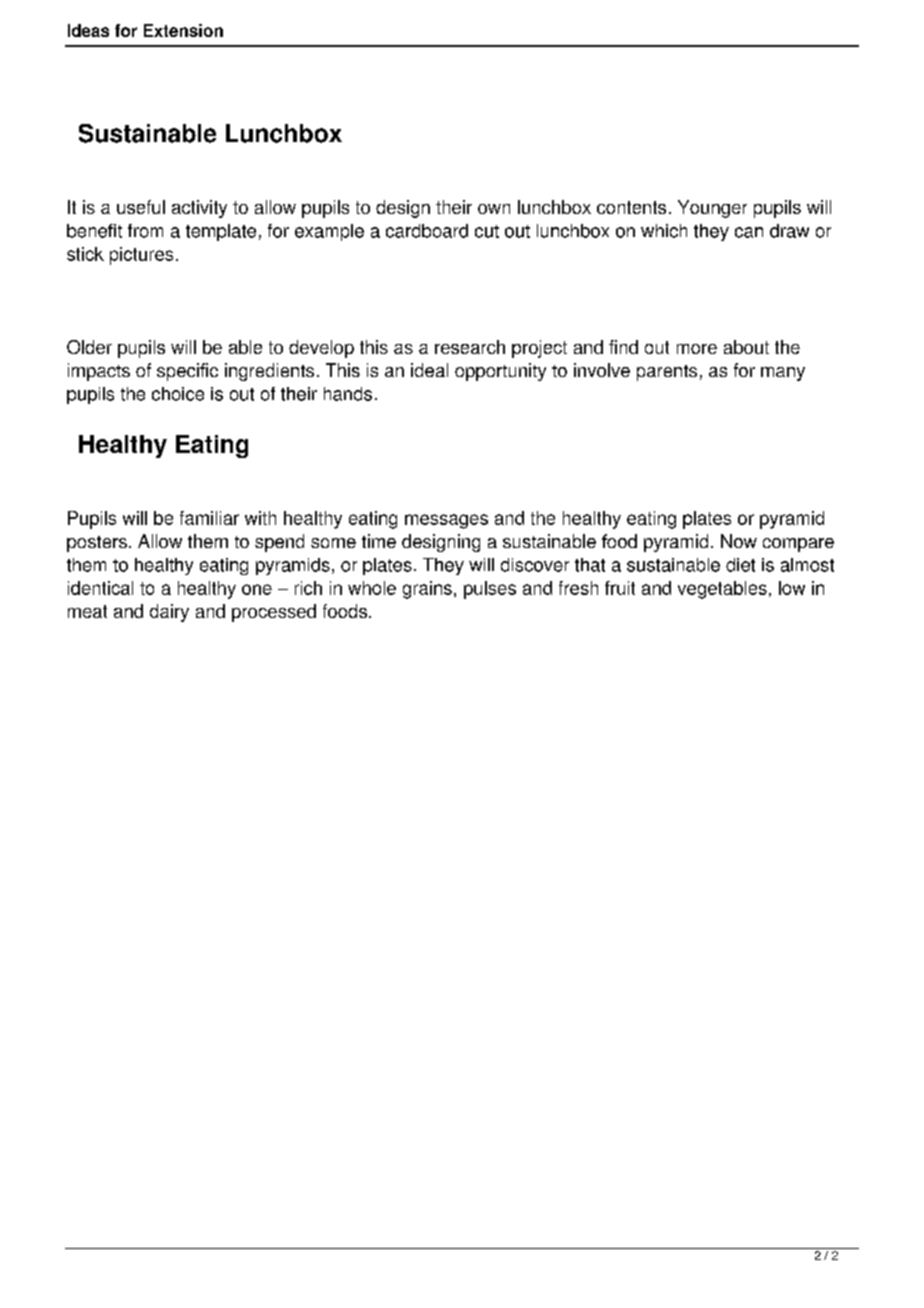 The width and height of the screenshot is (924, 1308). What do you see at coordinates (183, 30) in the screenshot?
I see `Extension` at bounding box center [183, 30].
